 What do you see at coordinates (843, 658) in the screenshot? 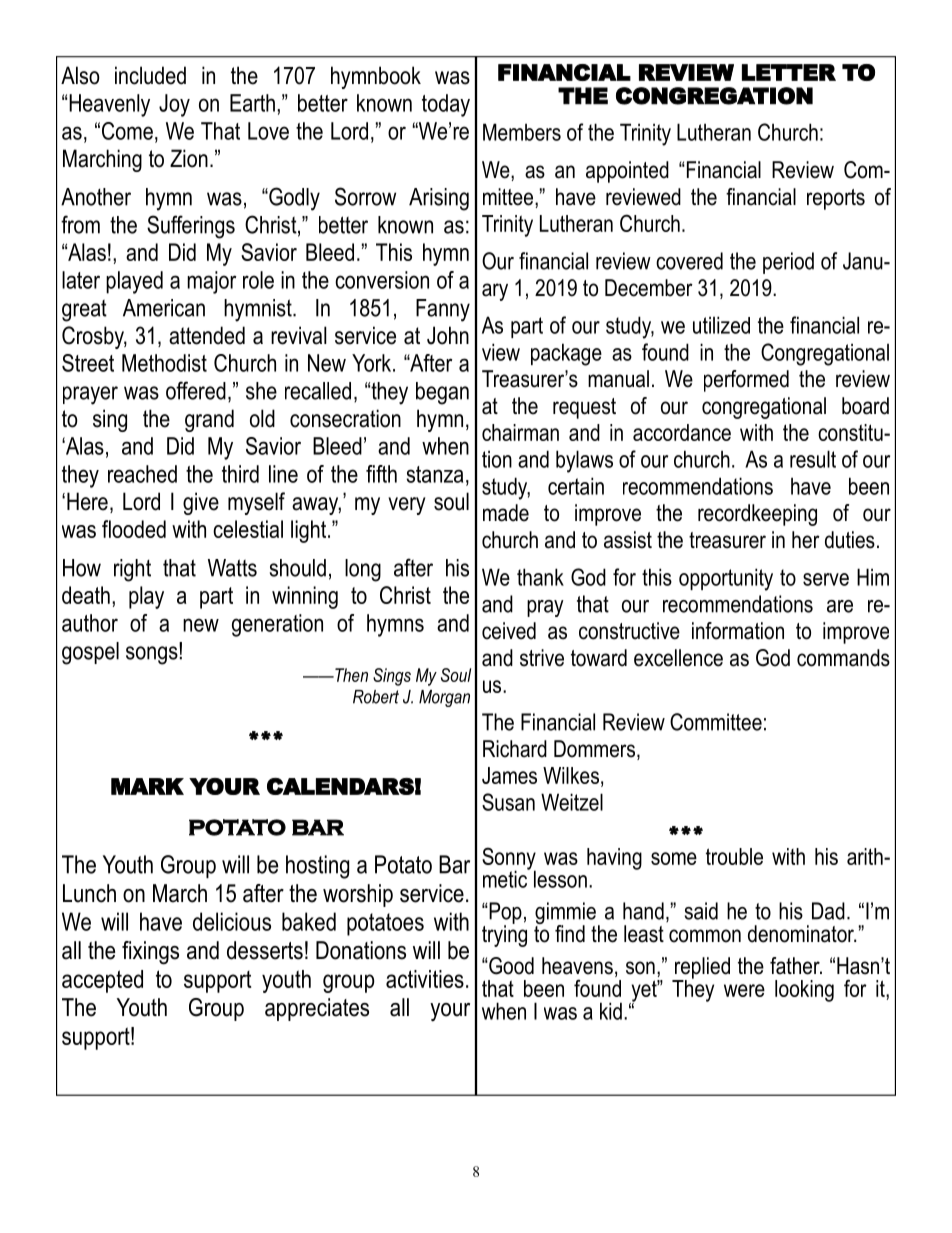
I see `commands` at bounding box center [843, 658].
